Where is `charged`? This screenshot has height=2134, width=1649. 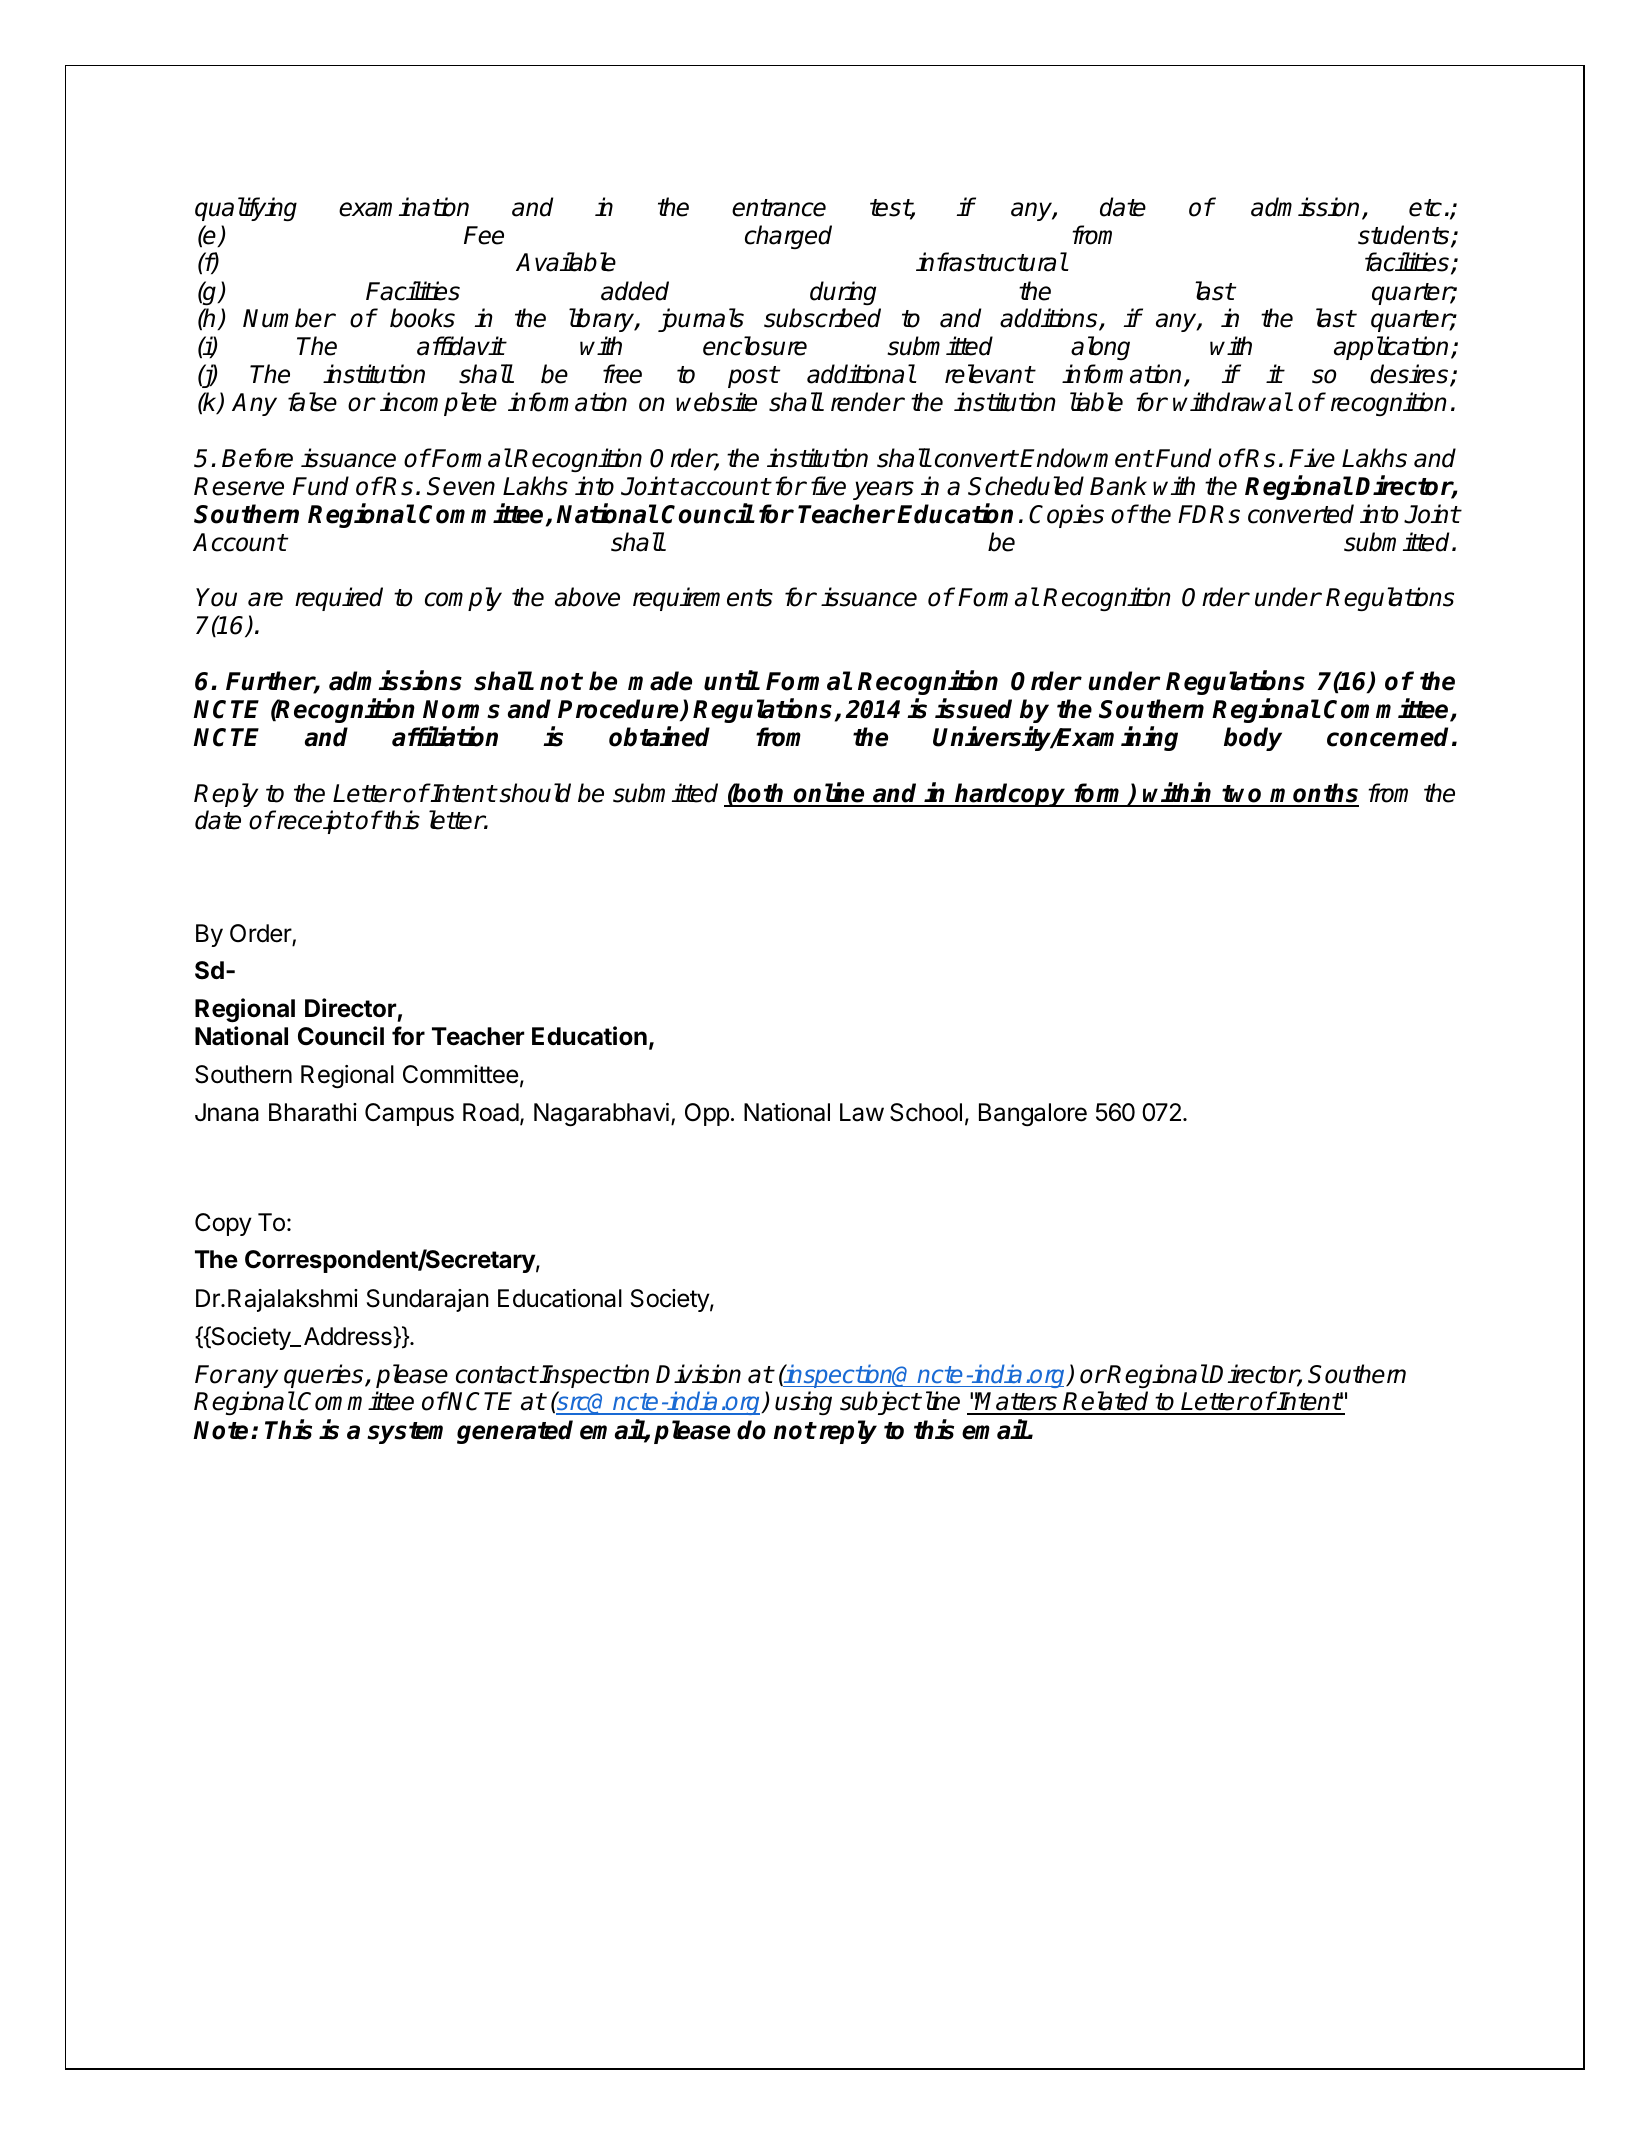 charged is located at coordinates (788, 237).
